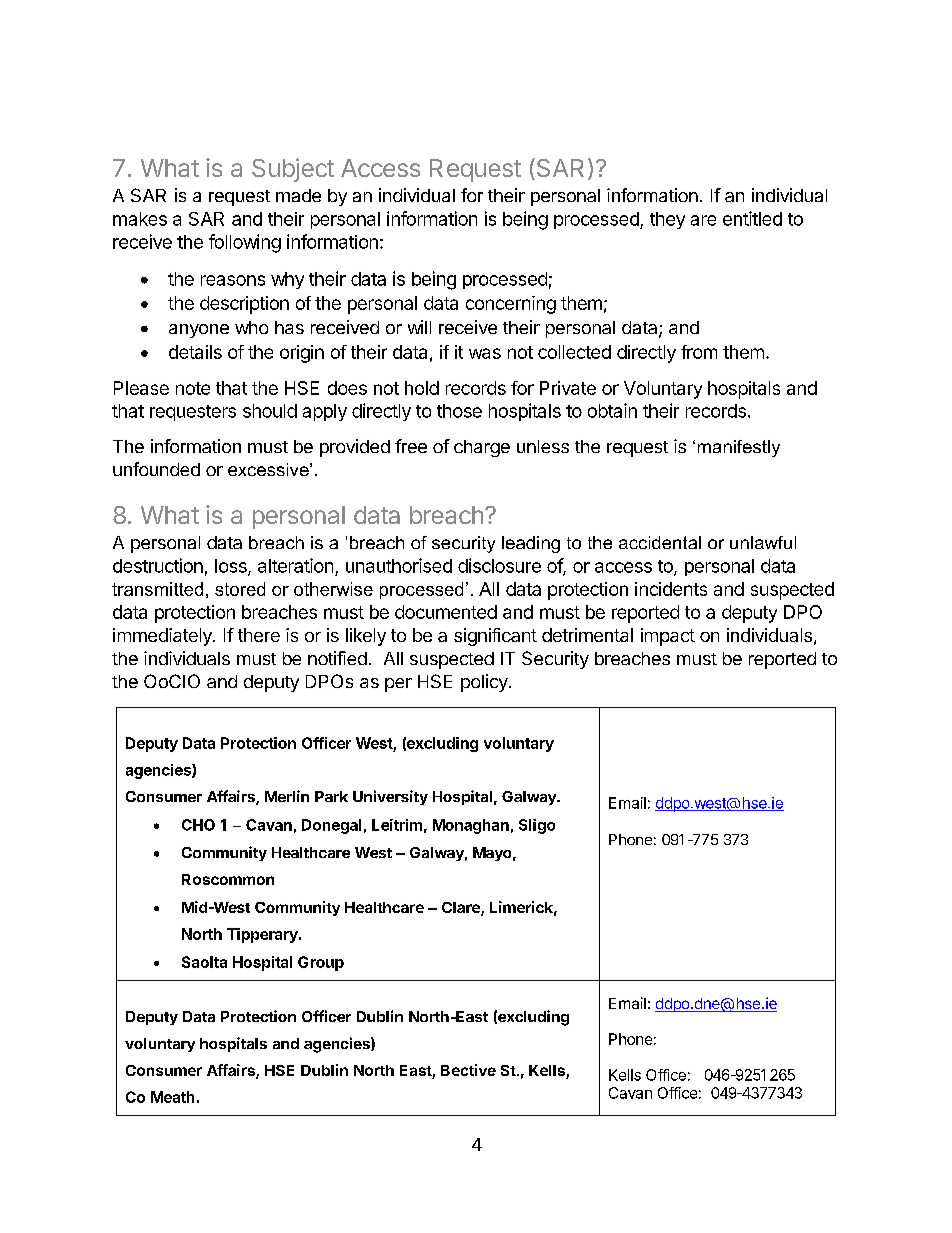 This screenshot has width=952, height=1233. What do you see at coordinates (298, 195) in the screenshot?
I see `made` at bounding box center [298, 195].
